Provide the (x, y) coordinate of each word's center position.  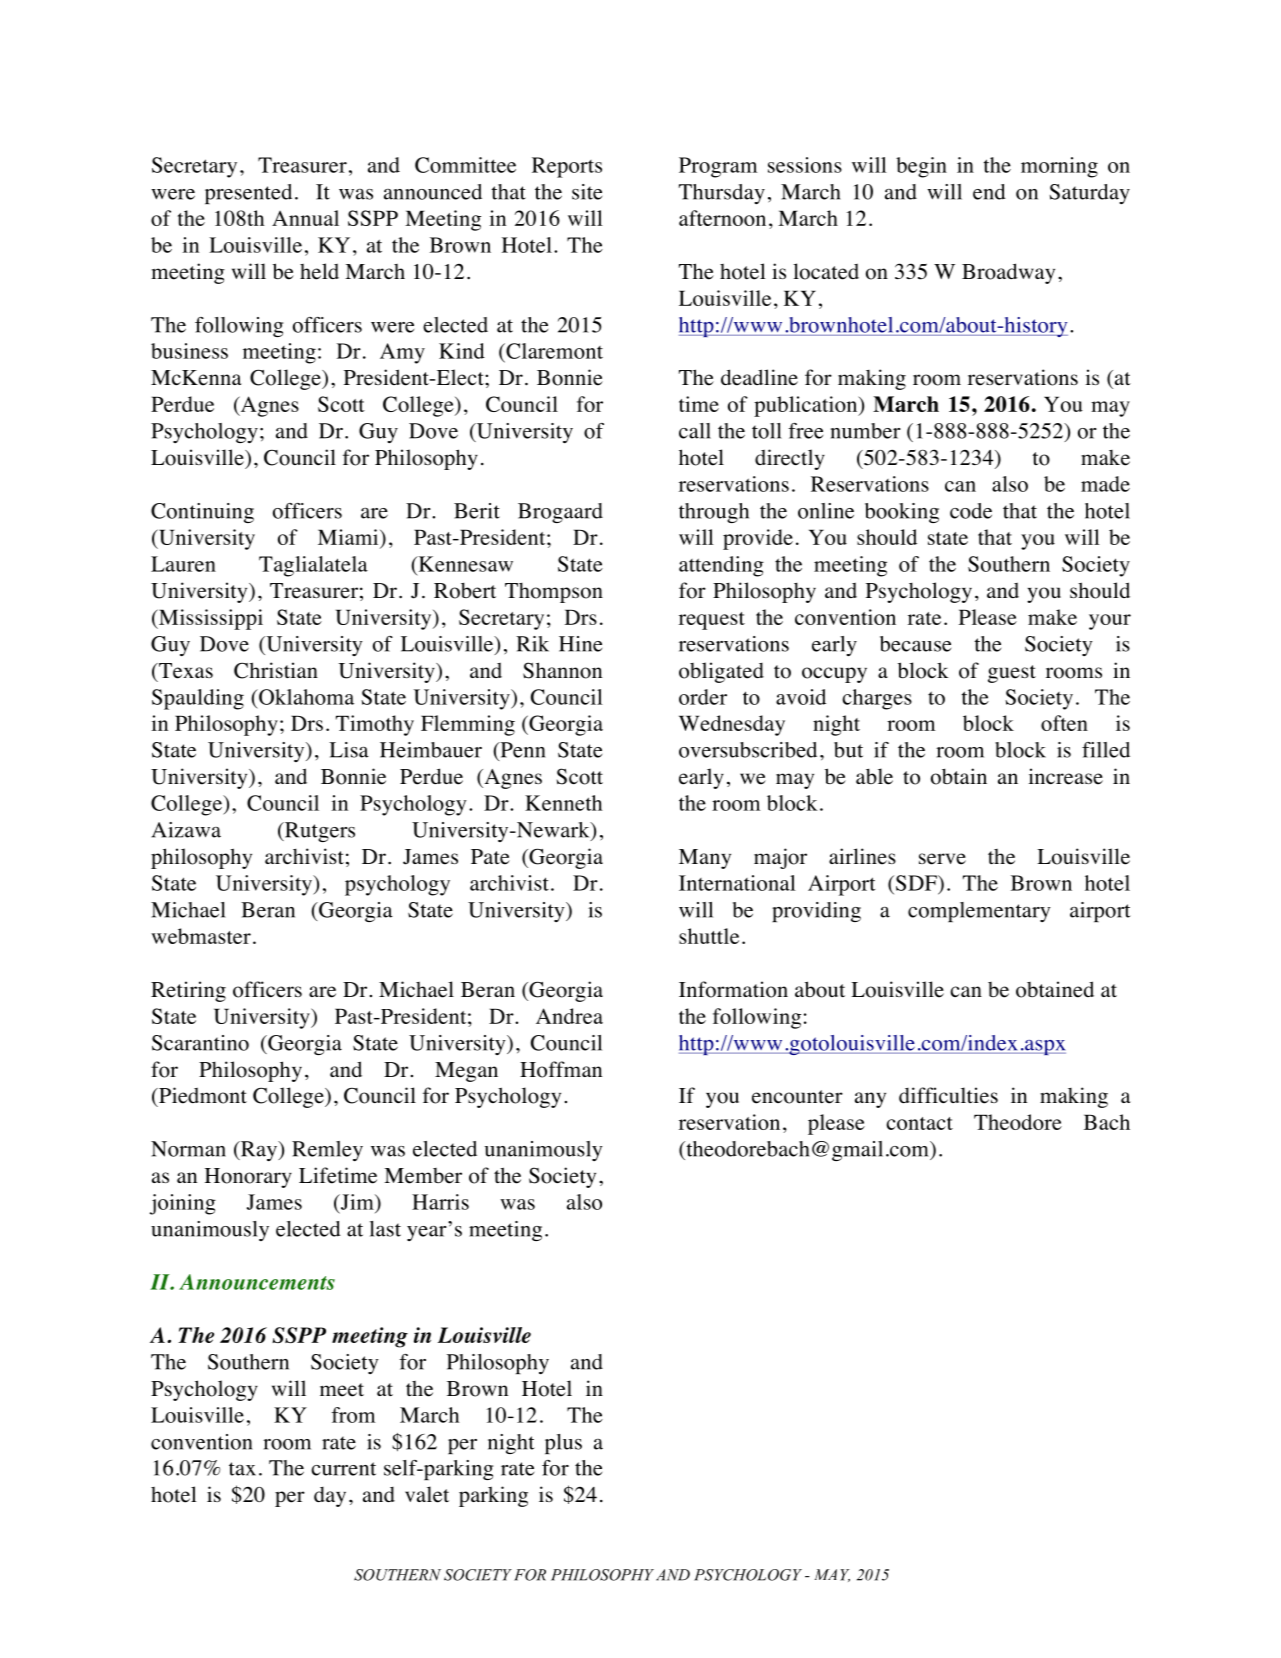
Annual (305, 218)
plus (563, 1444)
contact (919, 1123)
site (587, 192)
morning (1059, 167)
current (343, 1469)
